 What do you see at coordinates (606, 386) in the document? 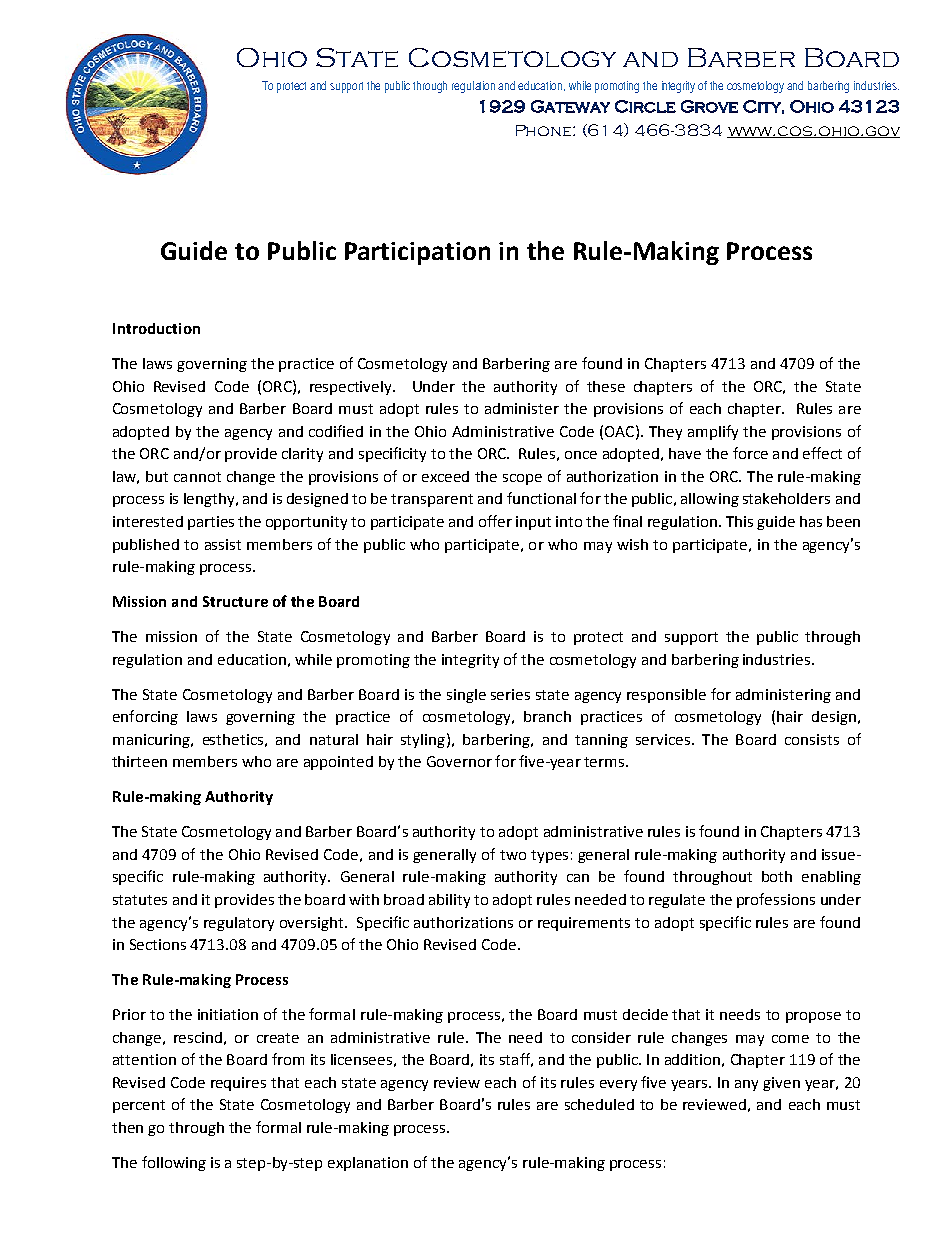
I see `these` at bounding box center [606, 386].
